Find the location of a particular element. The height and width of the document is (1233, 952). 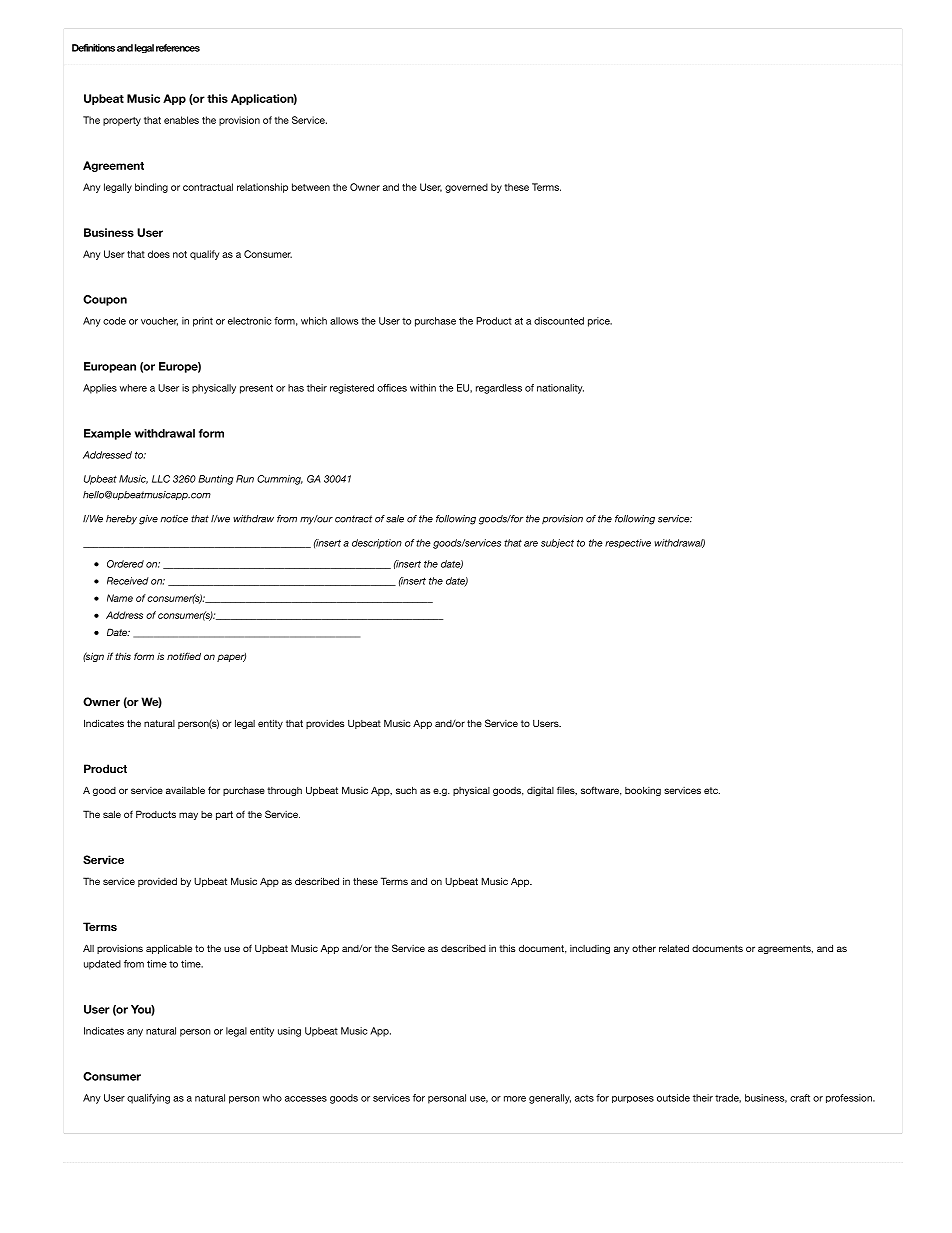

governed is located at coordinates (466, 188).
